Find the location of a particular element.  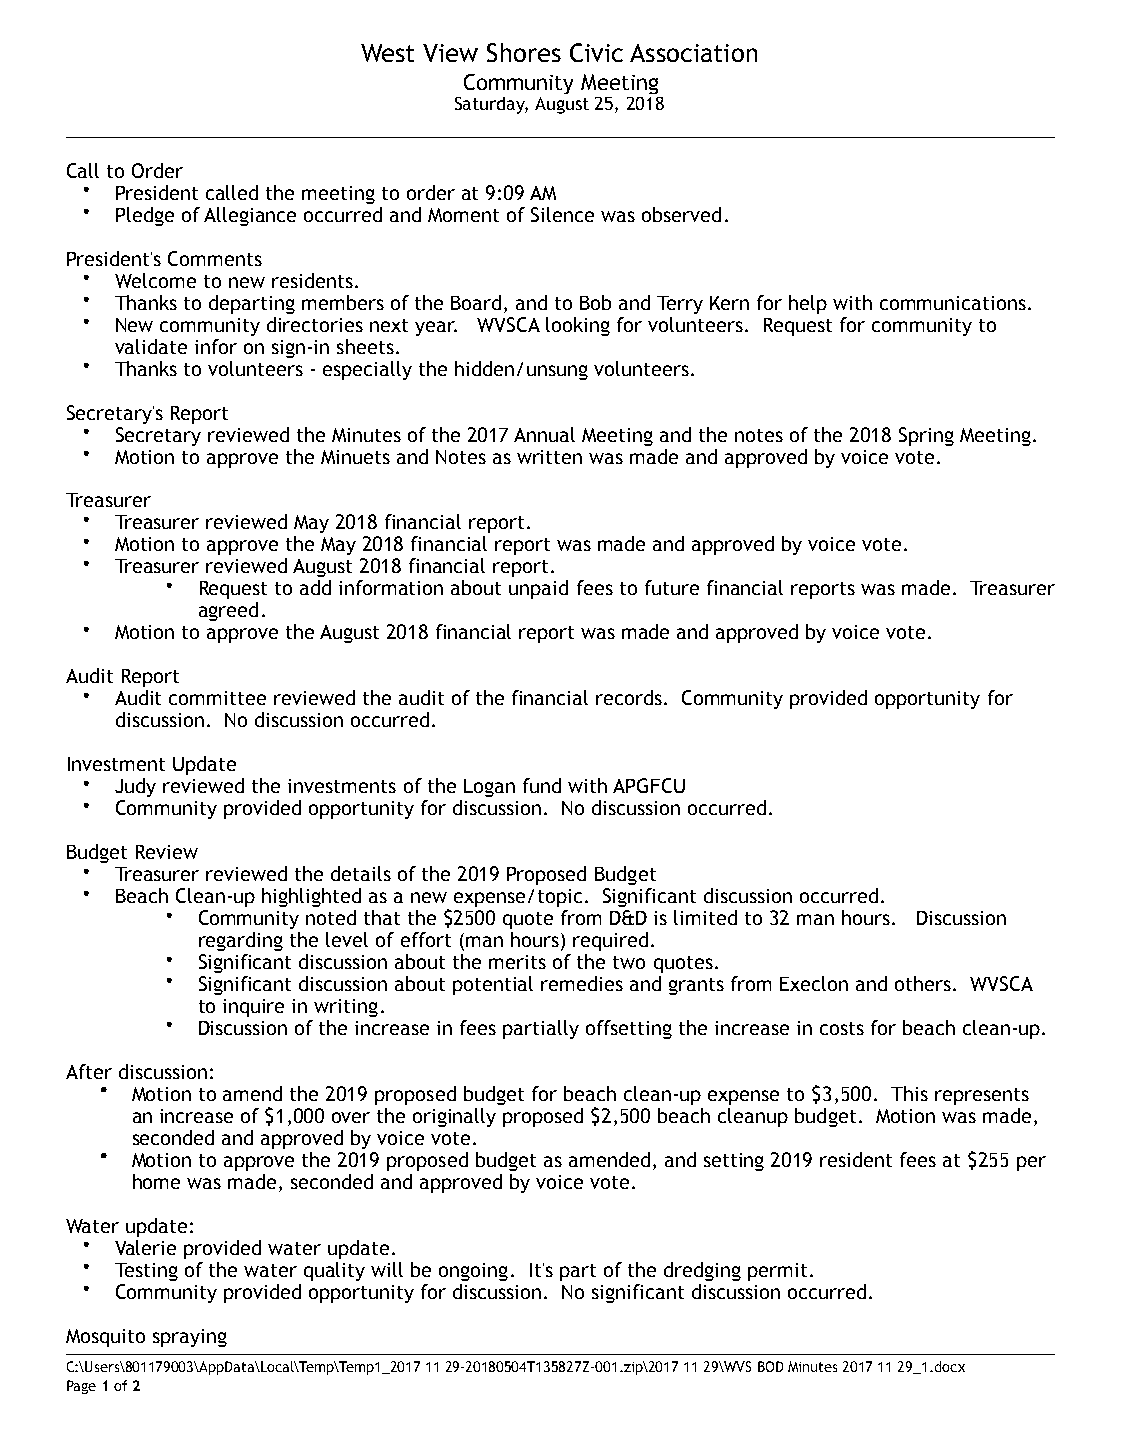

Saturday is located at coordinates (491, 105).
